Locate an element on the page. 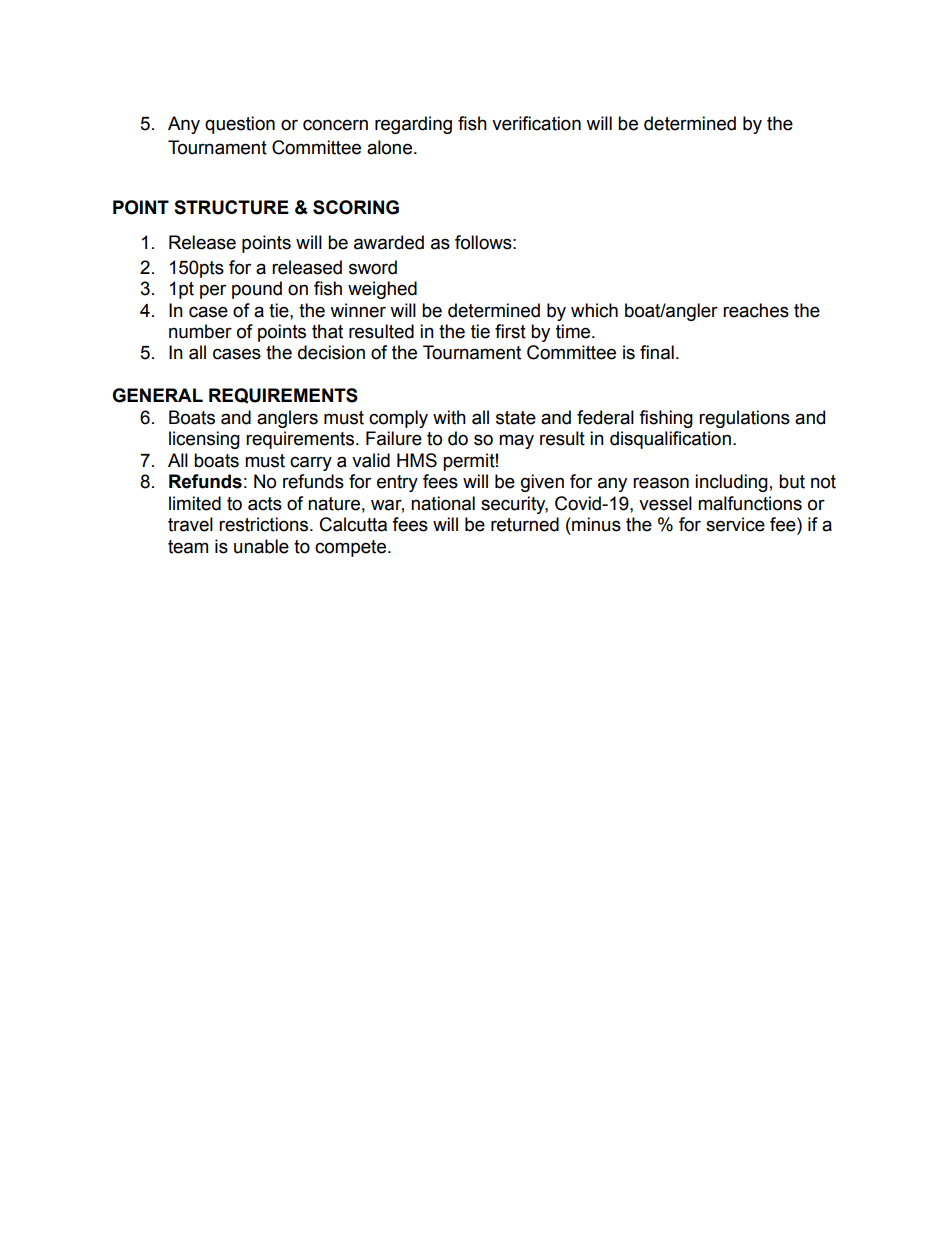 The width and height of the document is (952, 1233). regarding is located at coordinates (413, 125).
